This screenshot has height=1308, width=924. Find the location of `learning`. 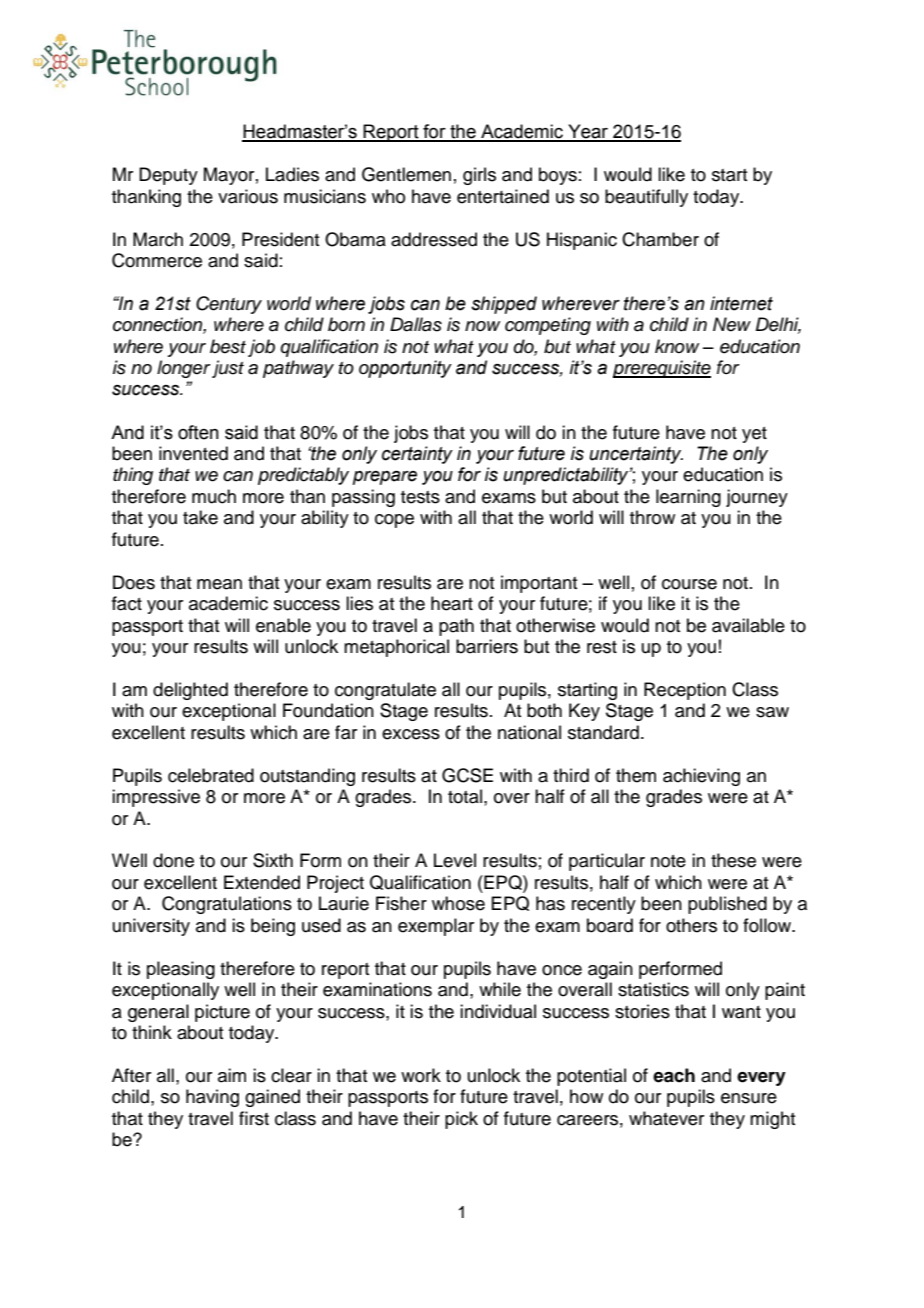

learning is located at coordinates (688, 498).
